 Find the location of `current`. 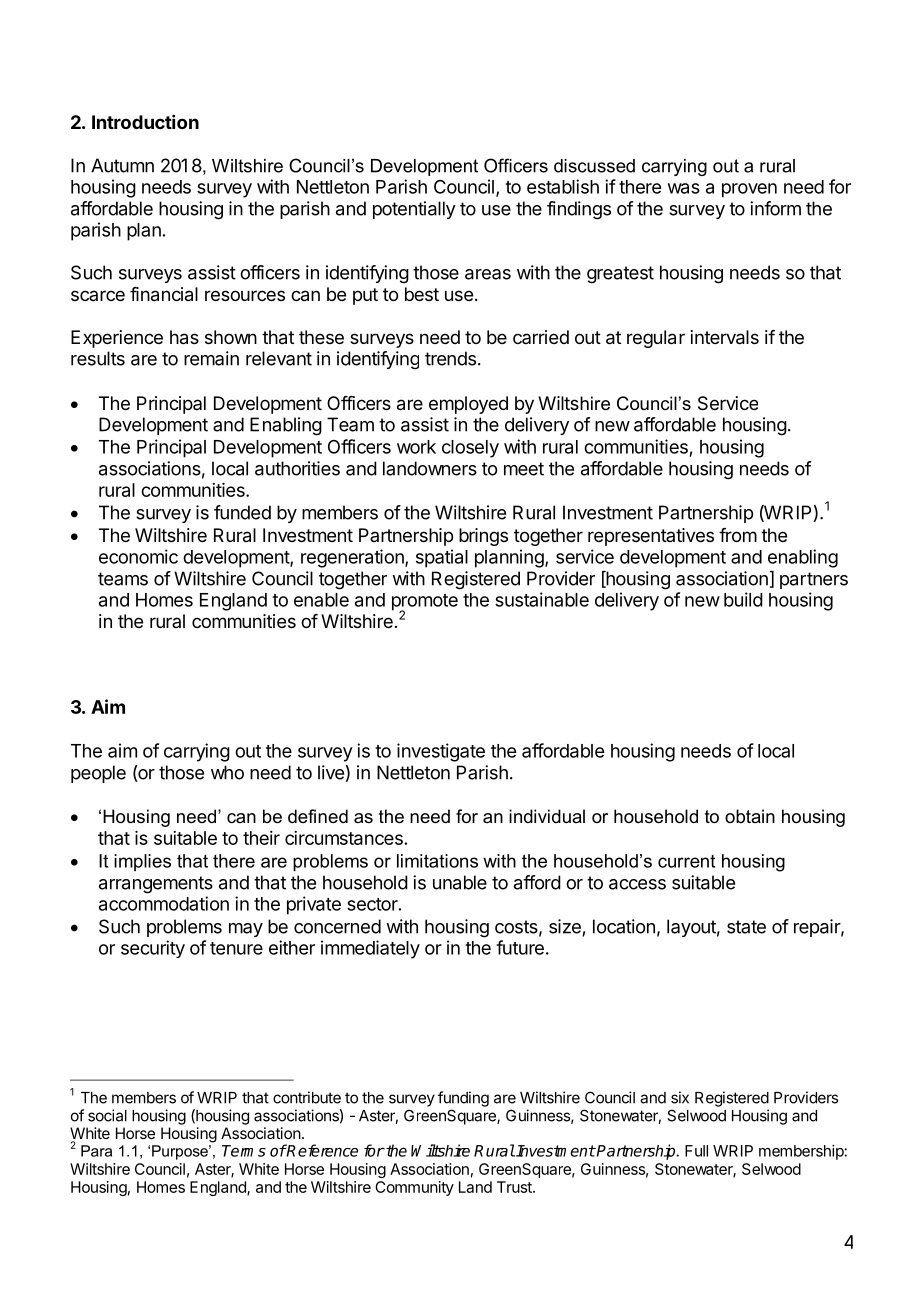

current is located at coordinates (686, 861).
